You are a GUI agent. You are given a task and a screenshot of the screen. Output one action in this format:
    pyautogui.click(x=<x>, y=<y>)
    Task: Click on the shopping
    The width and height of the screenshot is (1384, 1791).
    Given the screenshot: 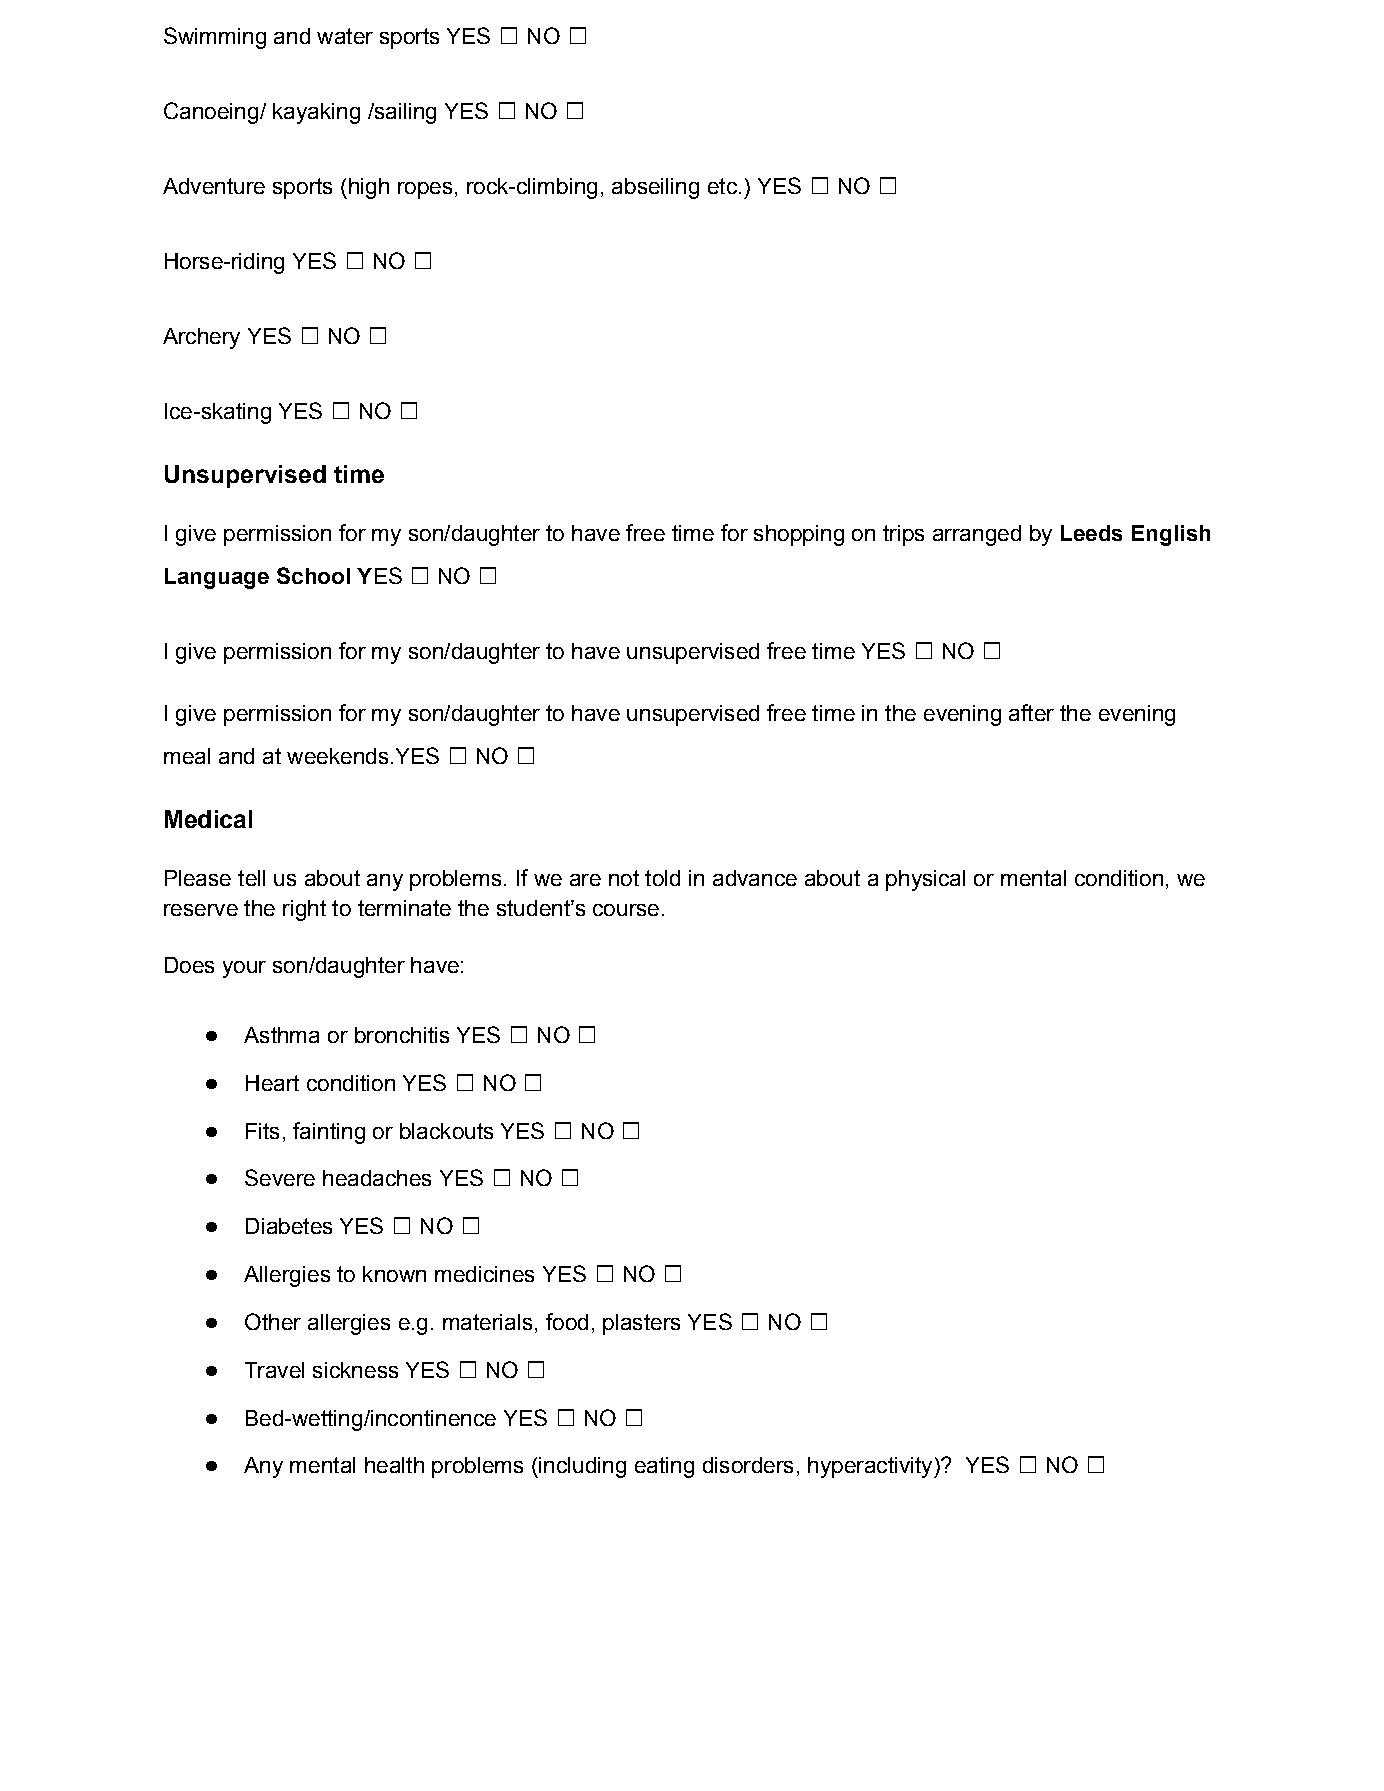 What is the action you would take?
    pyautogui.click(x=799, y=535)
